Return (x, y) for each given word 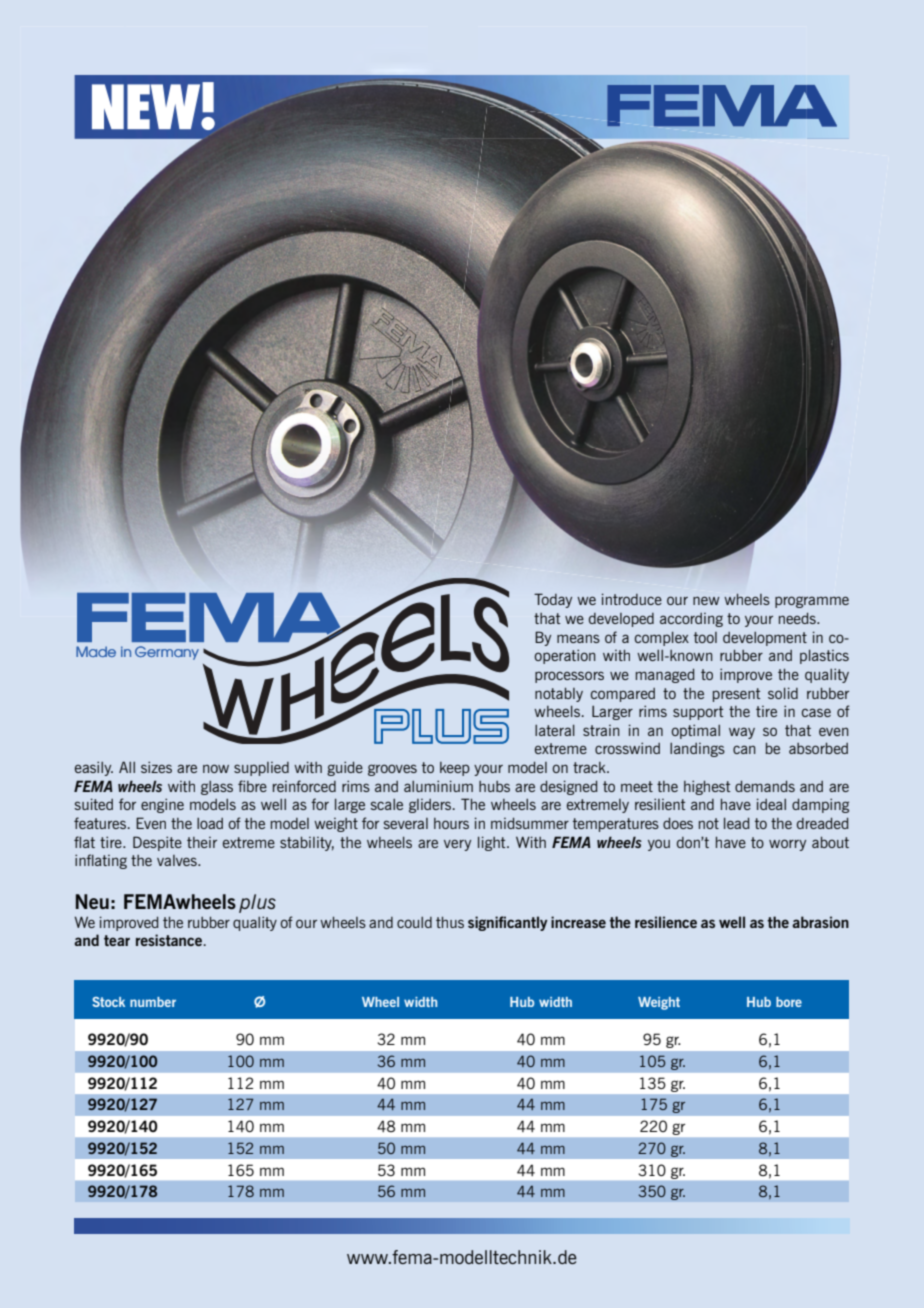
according (691, 620)
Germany (167, 653)
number (153, 1002)
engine (162, 805)
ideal (771, 804)
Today (553, 600)
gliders (431, 806)
